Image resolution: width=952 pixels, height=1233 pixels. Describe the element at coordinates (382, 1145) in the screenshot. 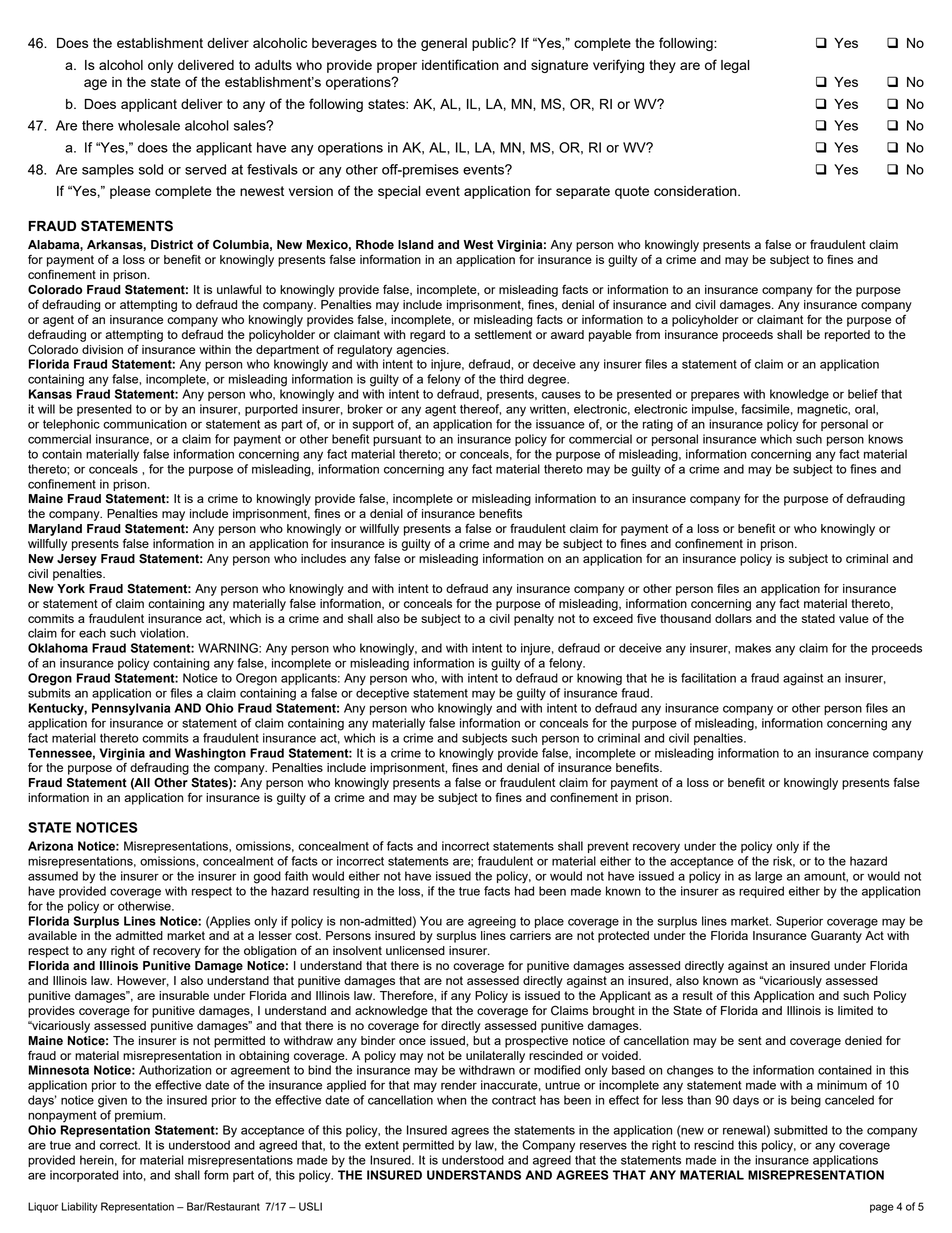

I see `extent` at that location.
